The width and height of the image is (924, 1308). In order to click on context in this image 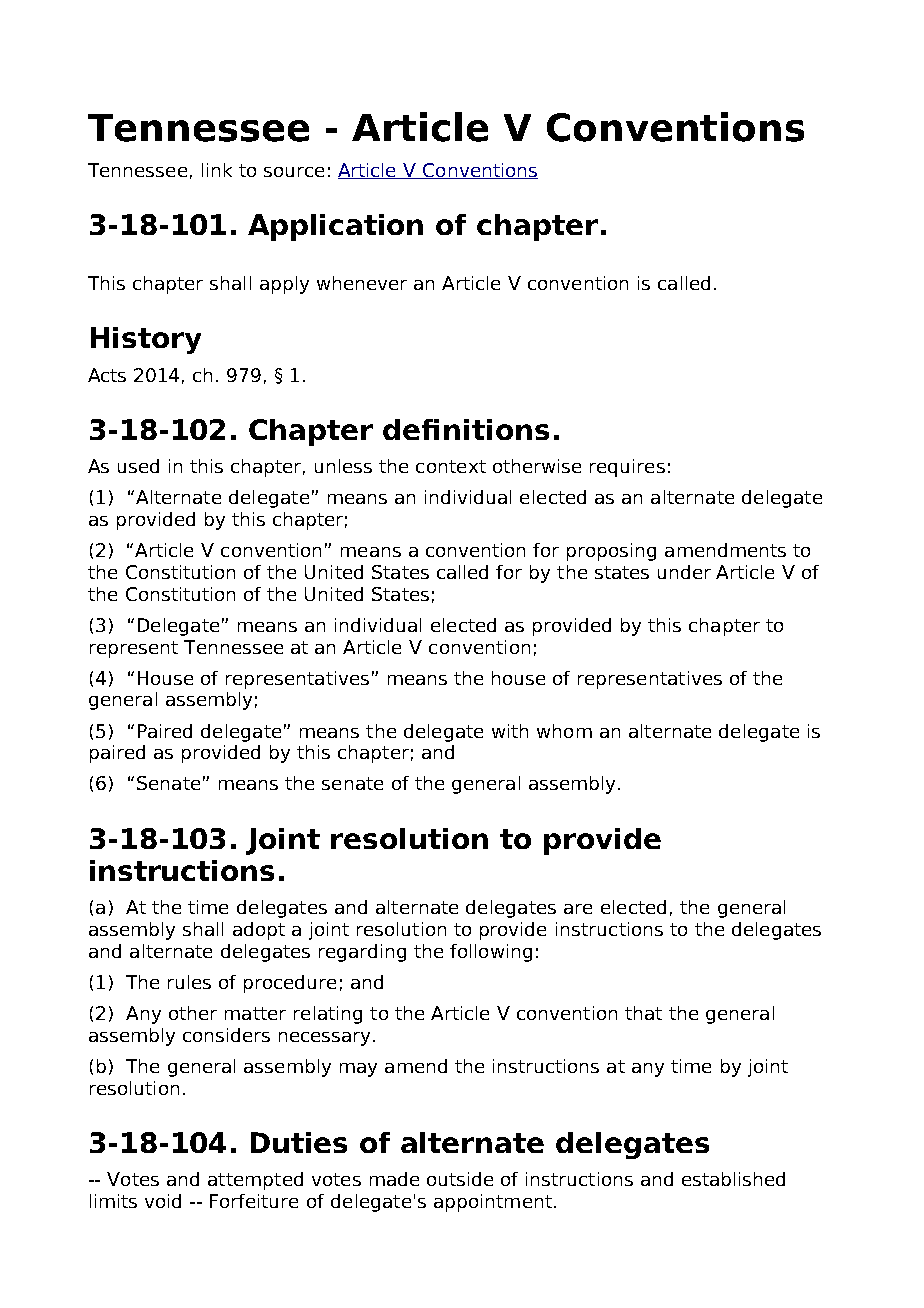, I will do `click(451, 466)`.
